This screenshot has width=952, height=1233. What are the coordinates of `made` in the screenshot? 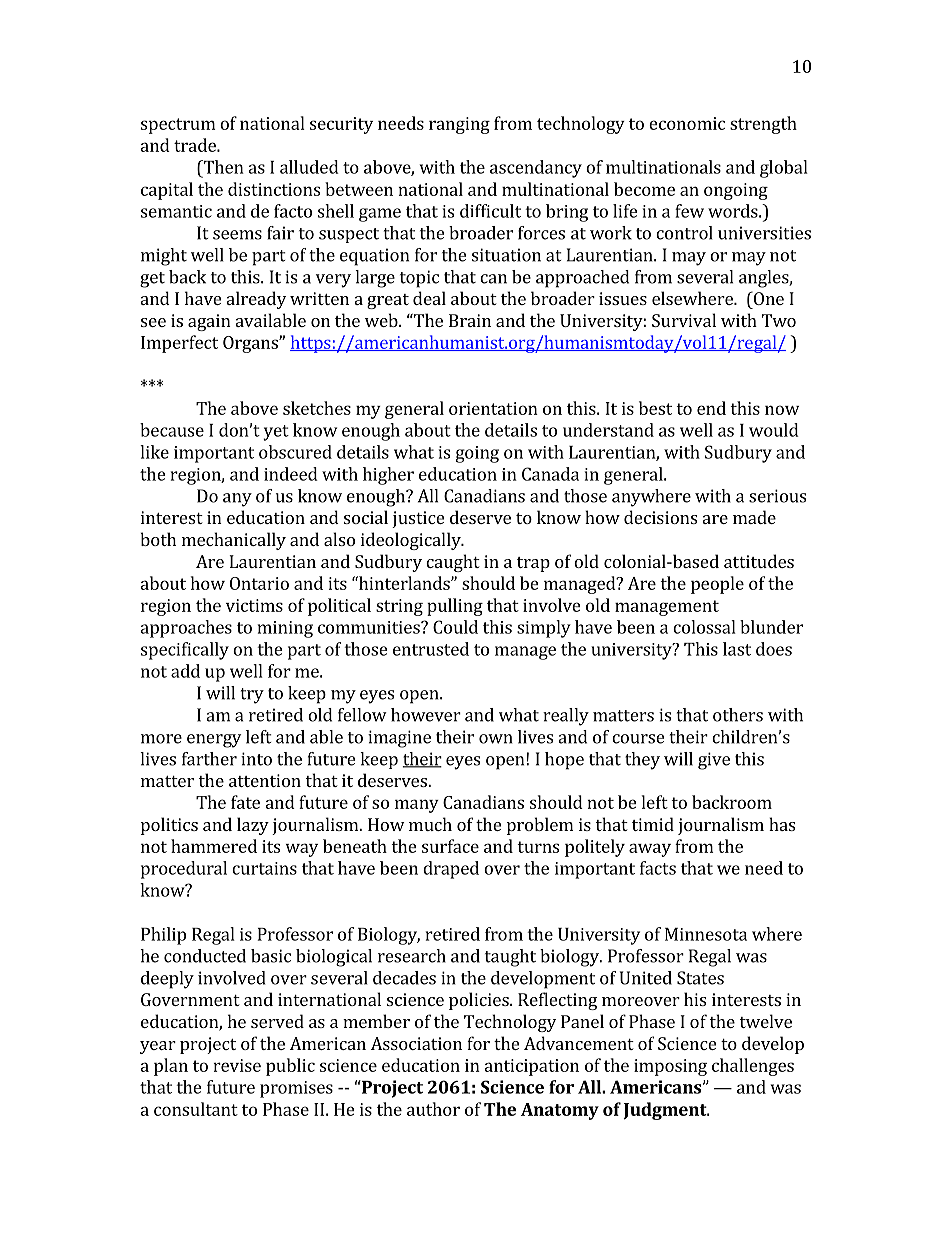 It's located at (754, 517).
